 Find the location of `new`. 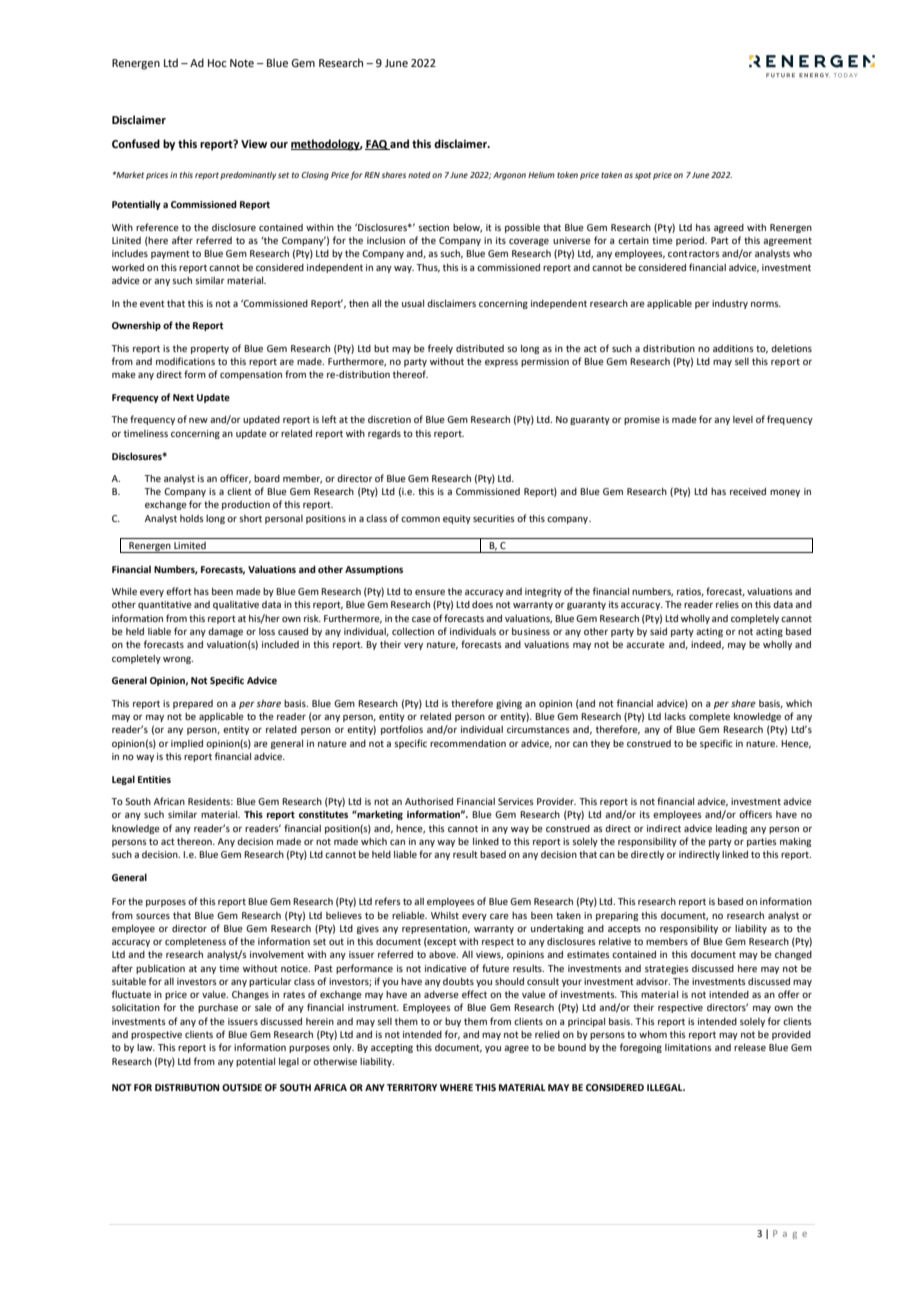

new is located at coordinates (198, 420).
